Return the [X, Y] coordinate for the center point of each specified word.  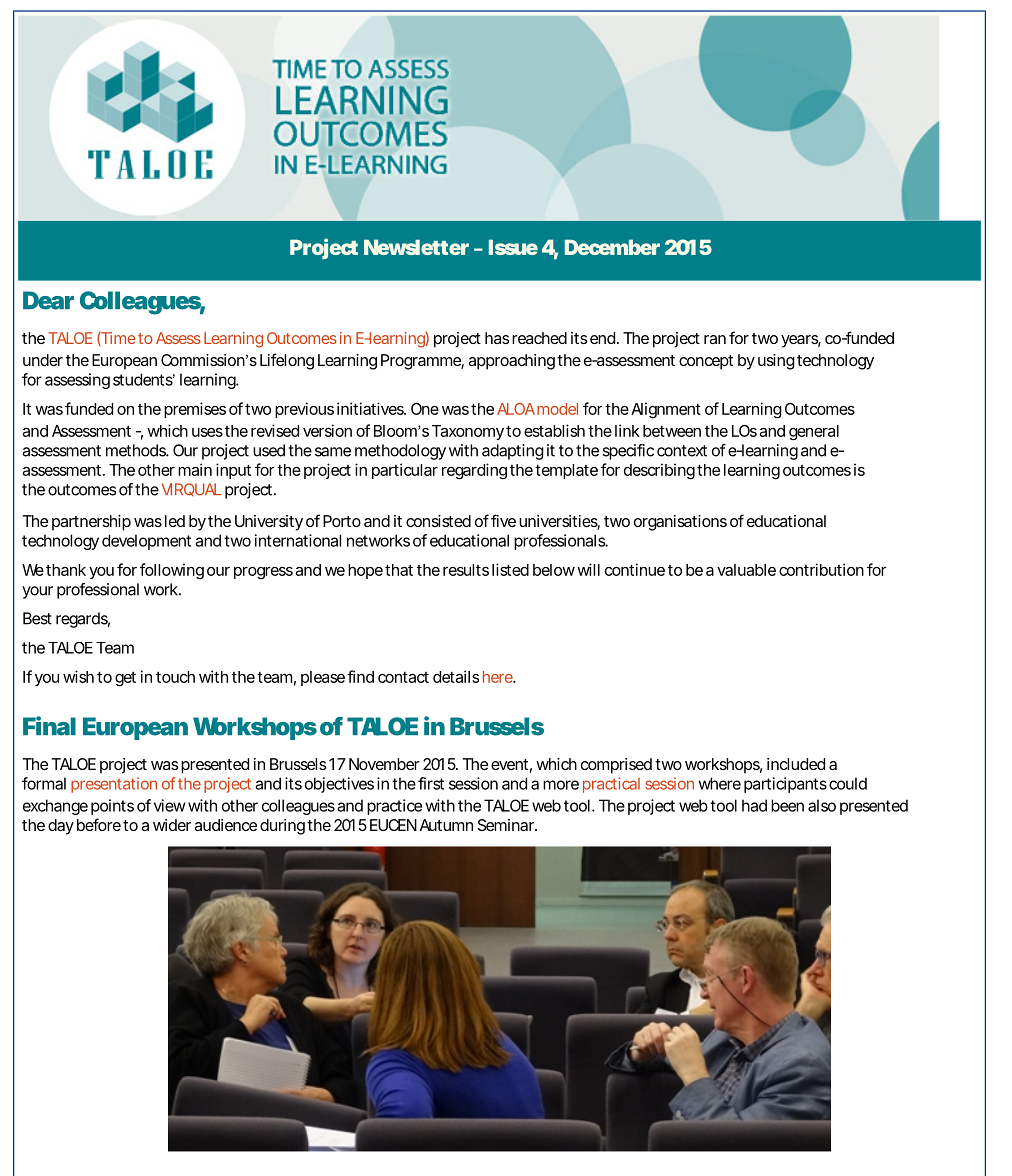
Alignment [666, 410]
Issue [513, 247]
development [146, 542]
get [125, 679]
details [456, 676]
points [112, 807]
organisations [680, 523]
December [612, 247]
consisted [438, 521]
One [425, 409]
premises [195, 410]
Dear [48, 300]
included [796, 764]
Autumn [446, 825]
